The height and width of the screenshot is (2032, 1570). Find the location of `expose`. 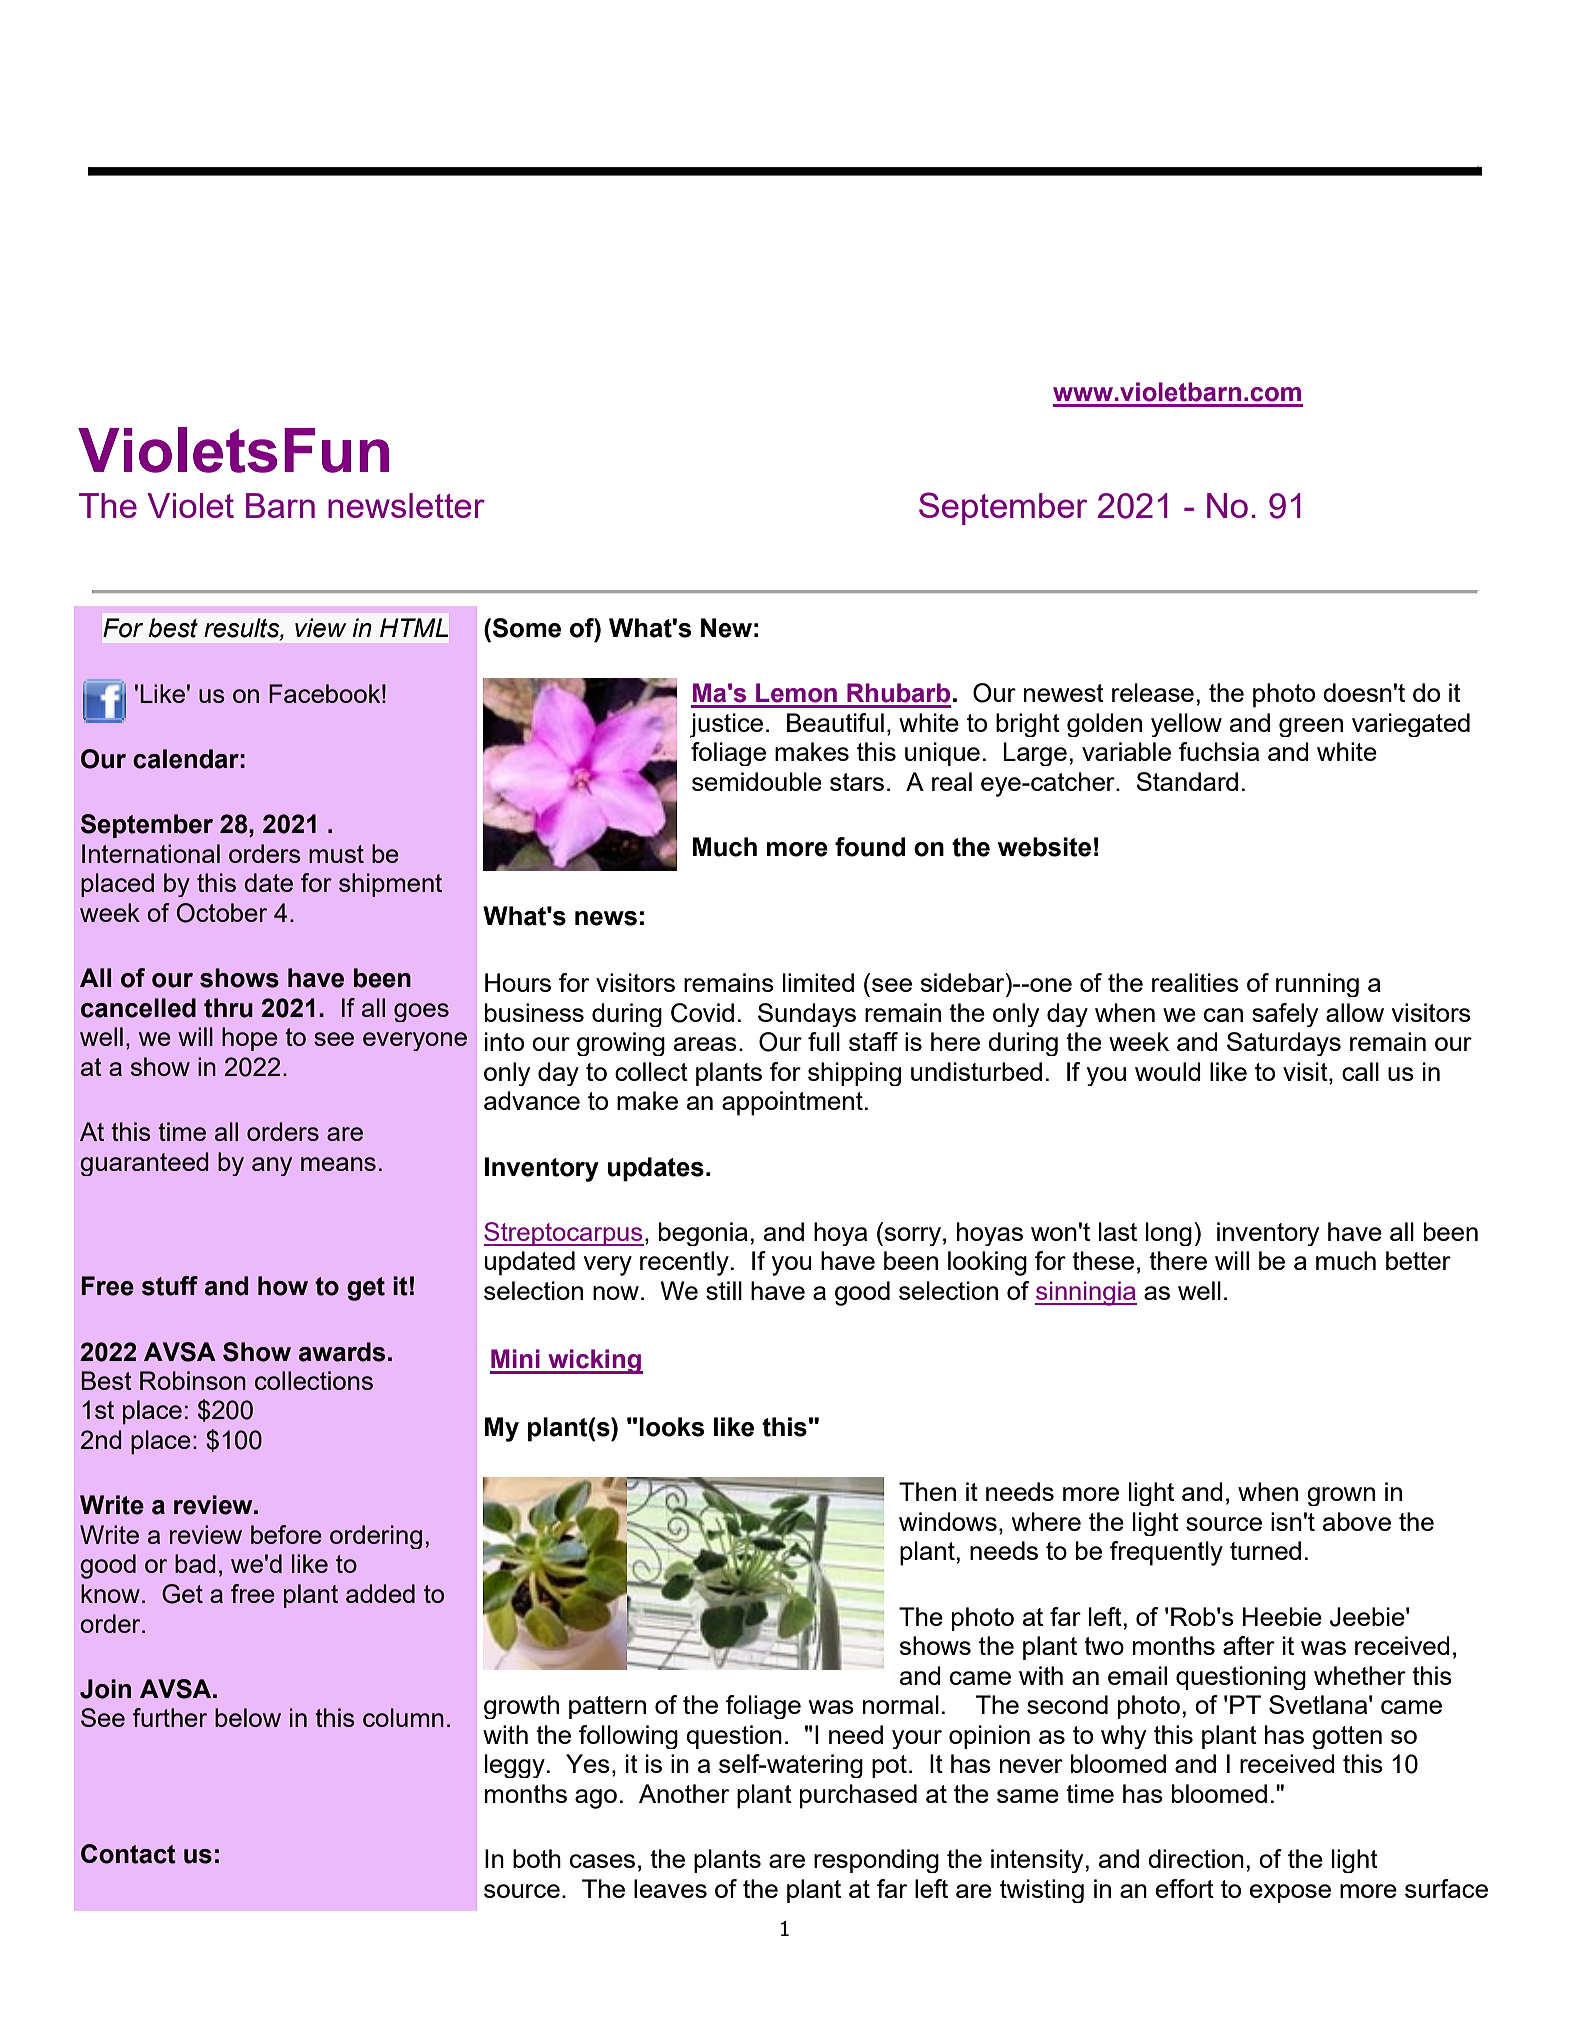

expose is located at coordinates (1290, 1893).
